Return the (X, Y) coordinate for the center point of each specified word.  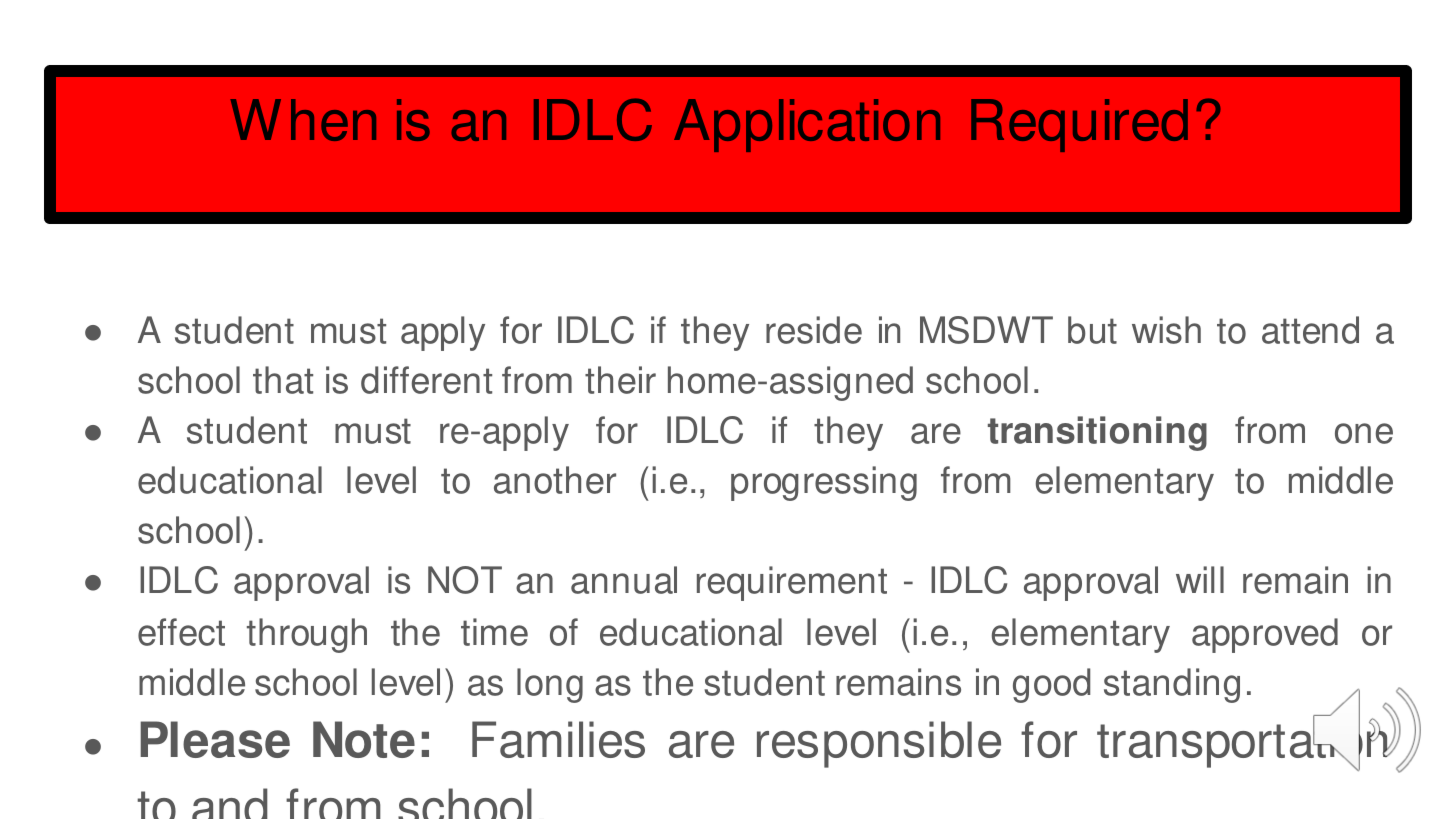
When (303, 120)
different (426, 380)
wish (1166, 330)
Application (807, 125)
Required (1079, 125)
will (1200, 579)
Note (364, 739)
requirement (792, 583)
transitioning (1097, 433)
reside (814, 330)
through (307, 635)
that (283, 380)
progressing (824, 483)
